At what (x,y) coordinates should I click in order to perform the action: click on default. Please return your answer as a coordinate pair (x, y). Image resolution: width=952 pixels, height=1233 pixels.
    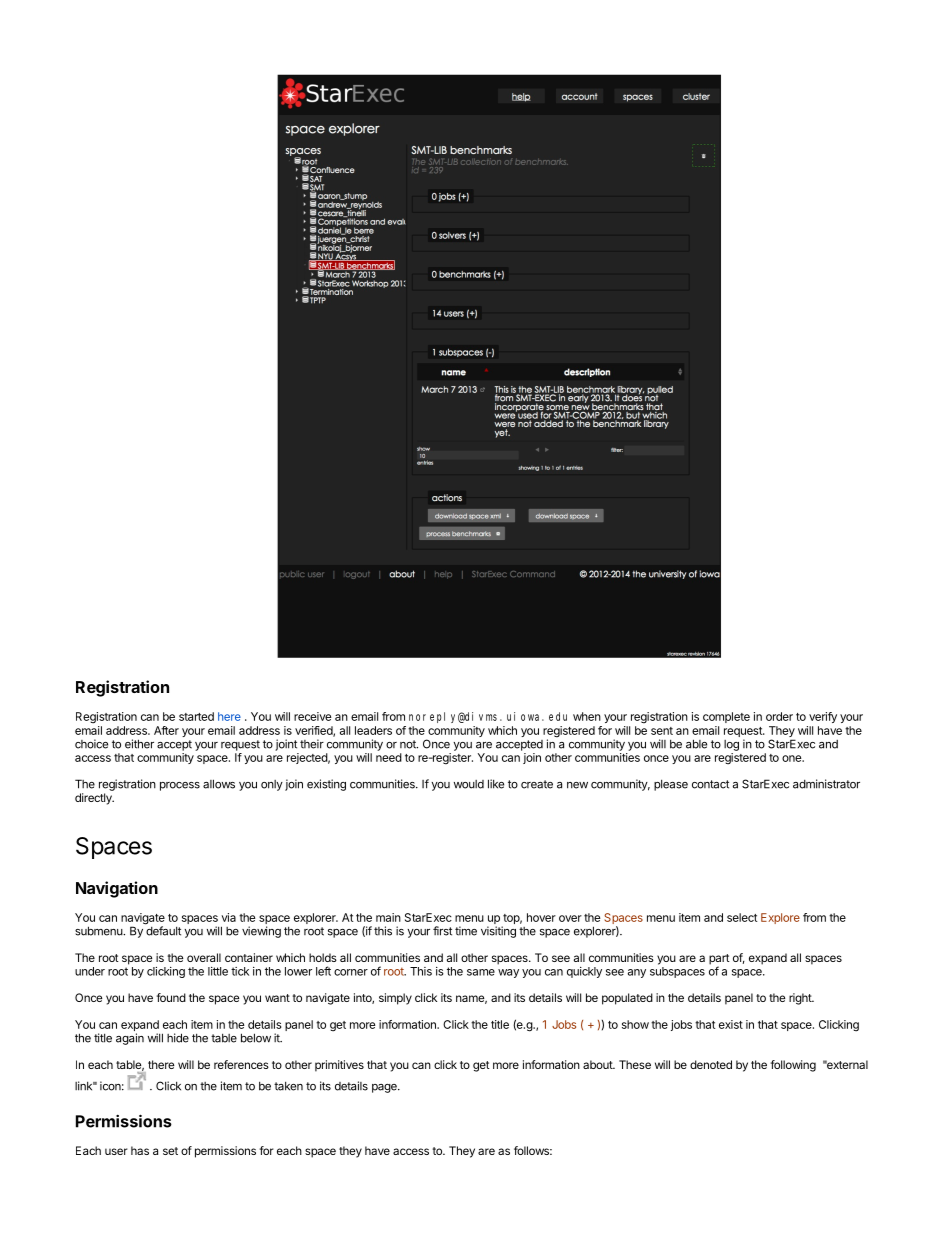
    Looking at the image, I should click on (163, 930).
